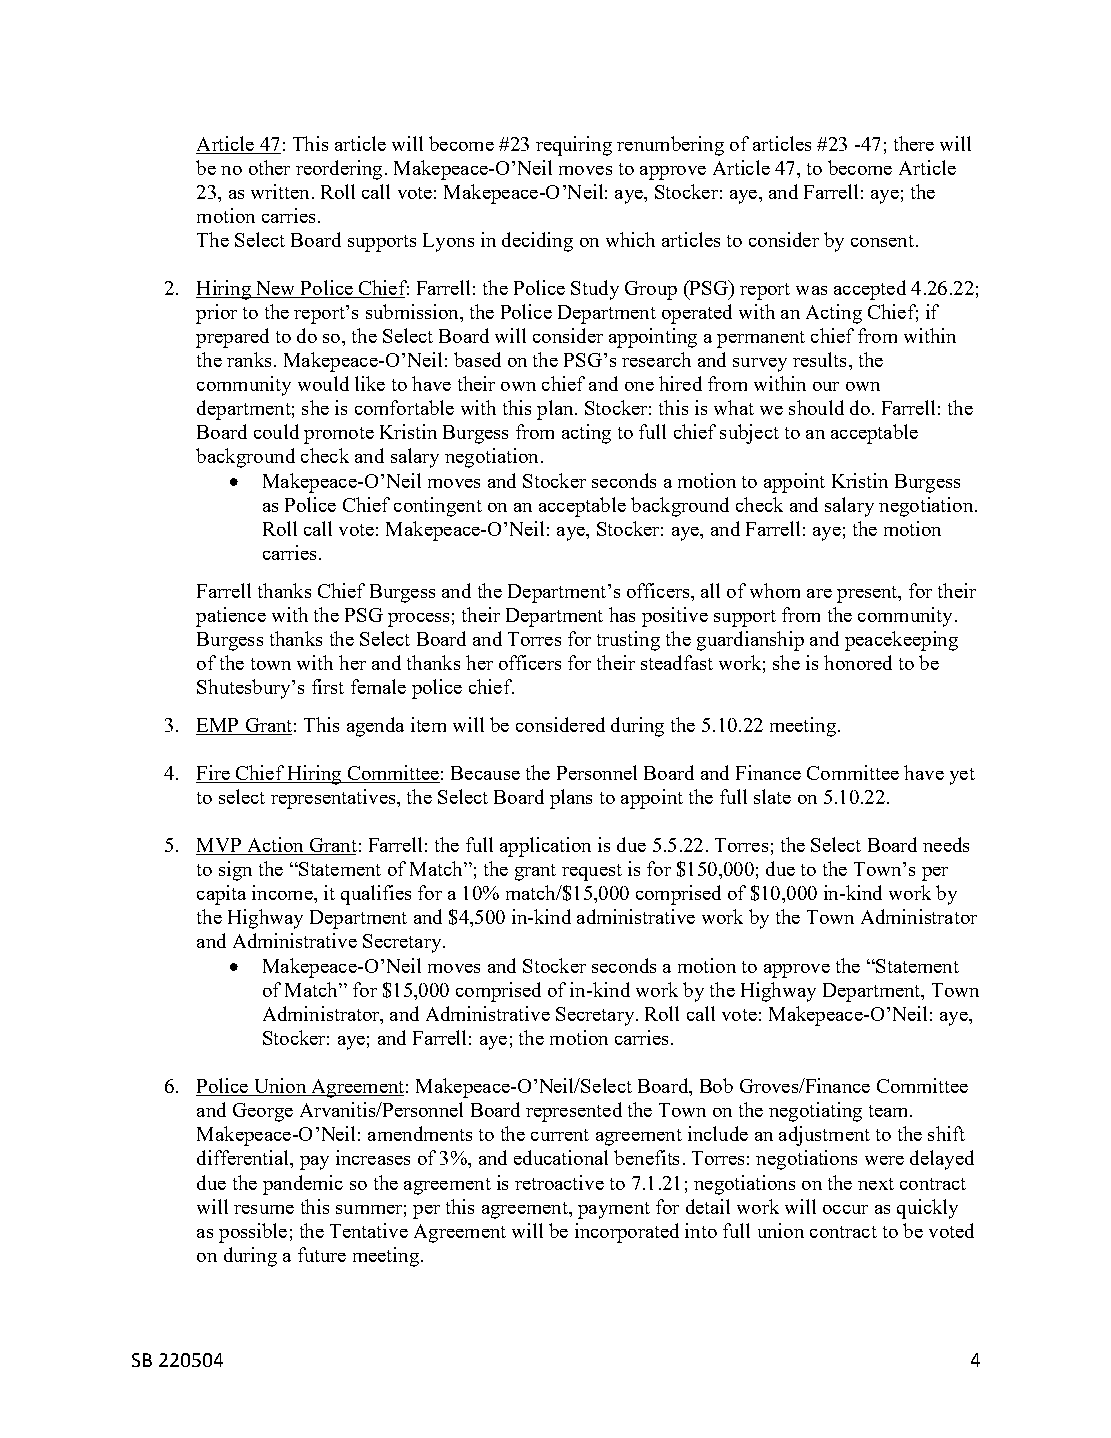  What do you see at coordinates (816, 407) in the page?
I see `should` at bounding box center [816, 407].
